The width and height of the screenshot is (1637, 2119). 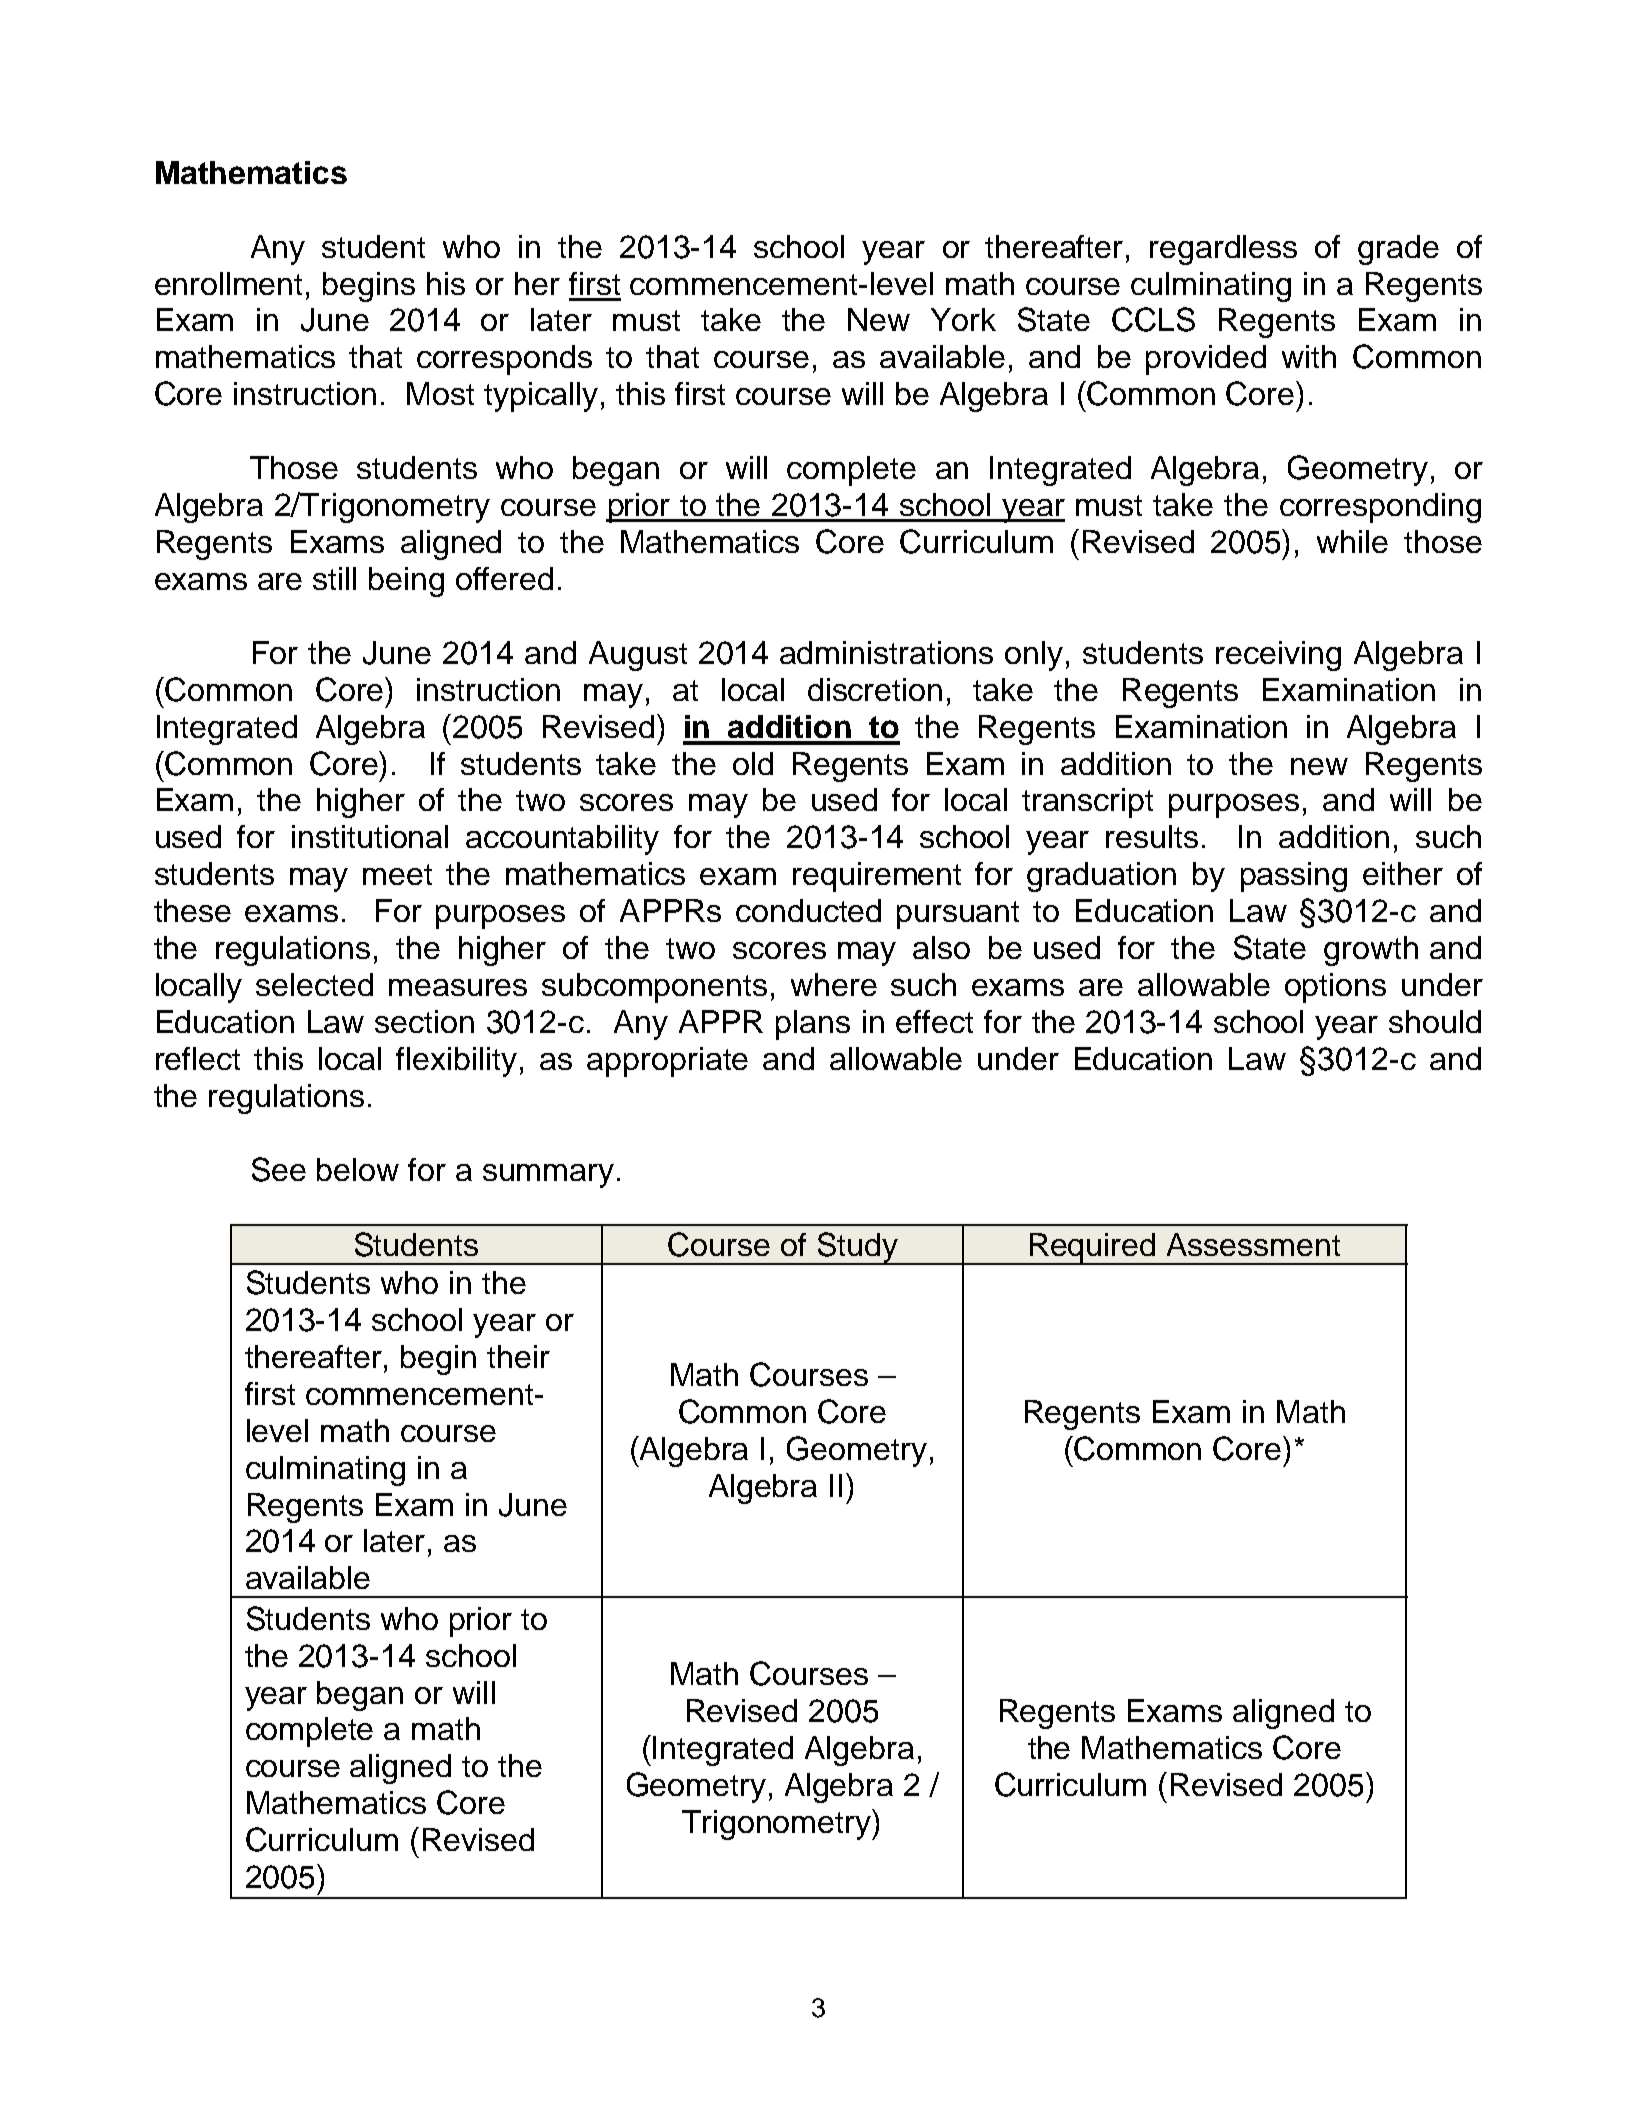 I want to click on selected, so click(x=314, y=984).
